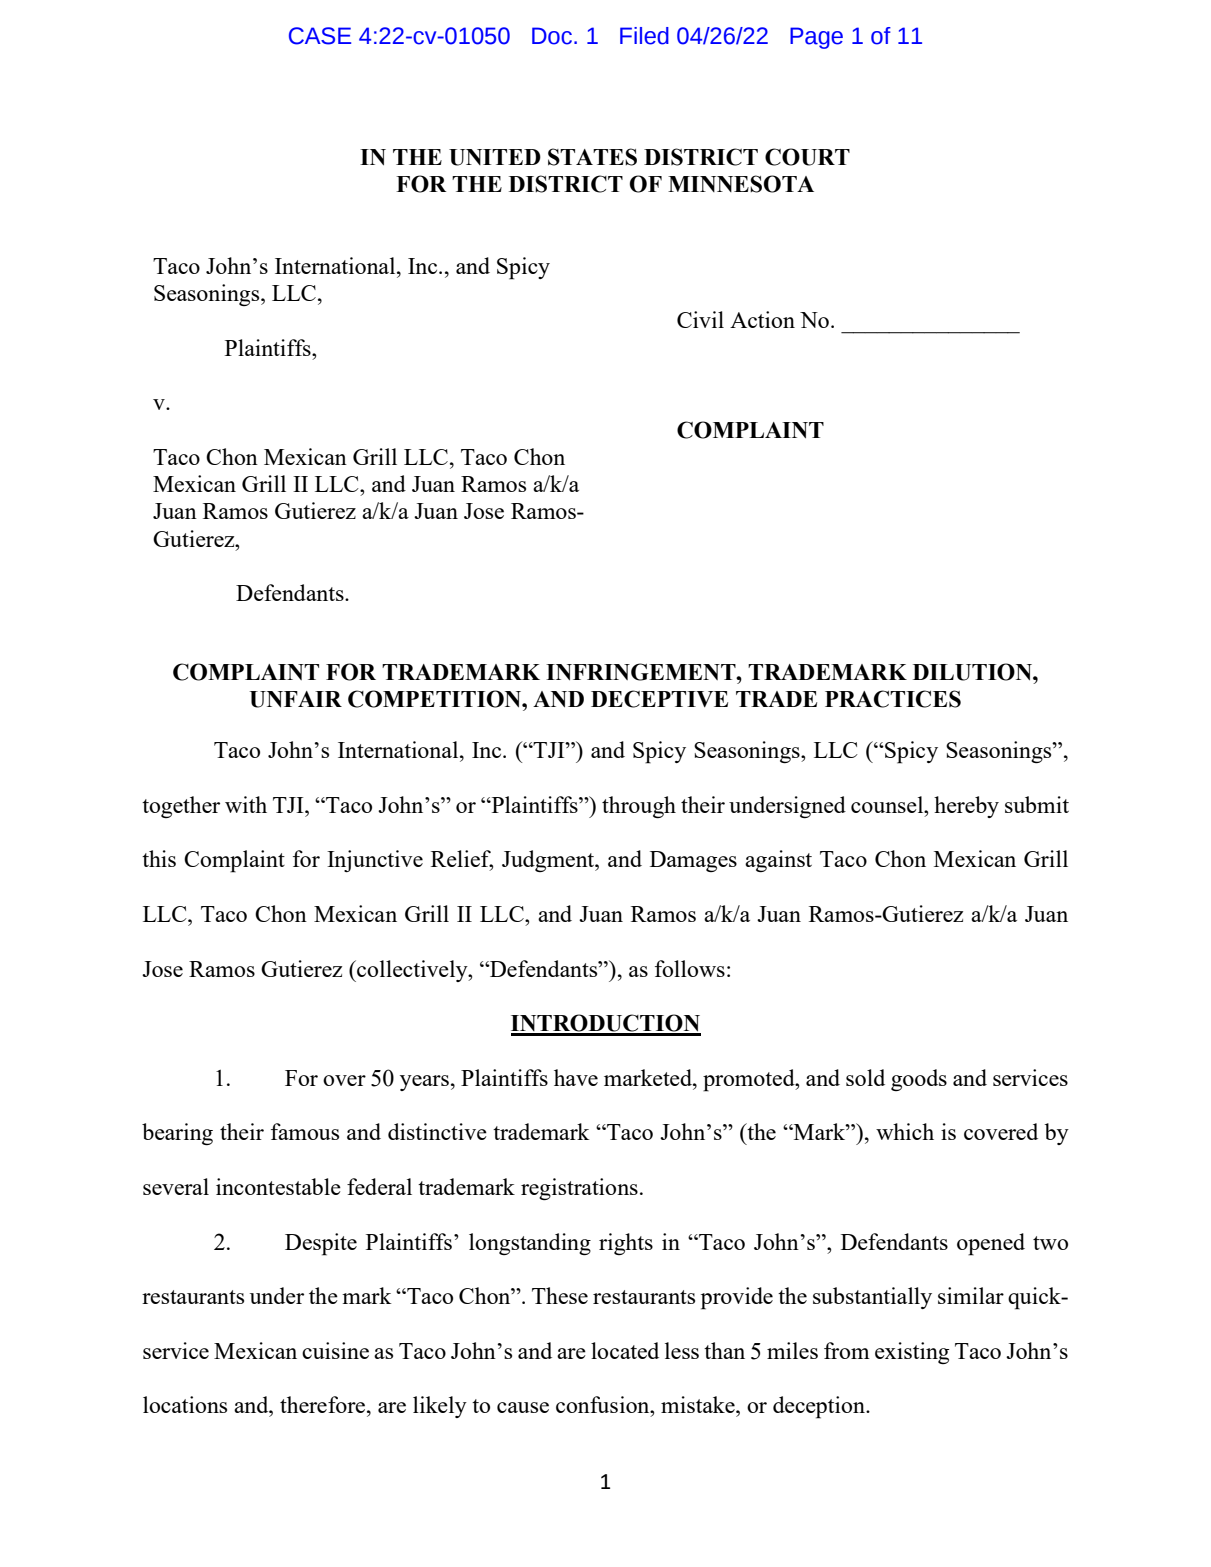 This screenshot has width=1211, height=1567. I want to click on located, so click(625, 1350).
